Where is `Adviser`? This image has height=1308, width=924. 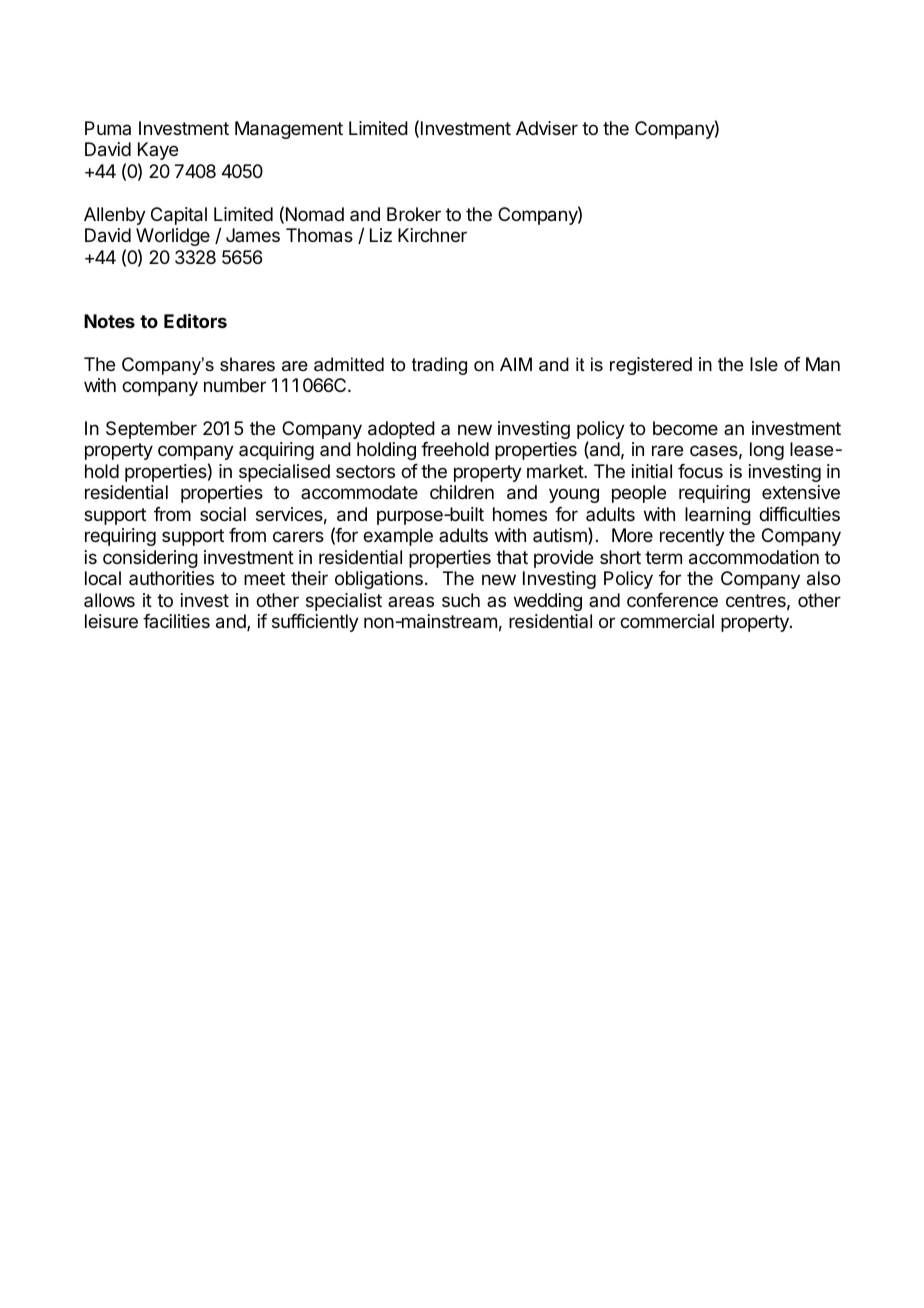
Adviser is located at coordinates (547, 128).
